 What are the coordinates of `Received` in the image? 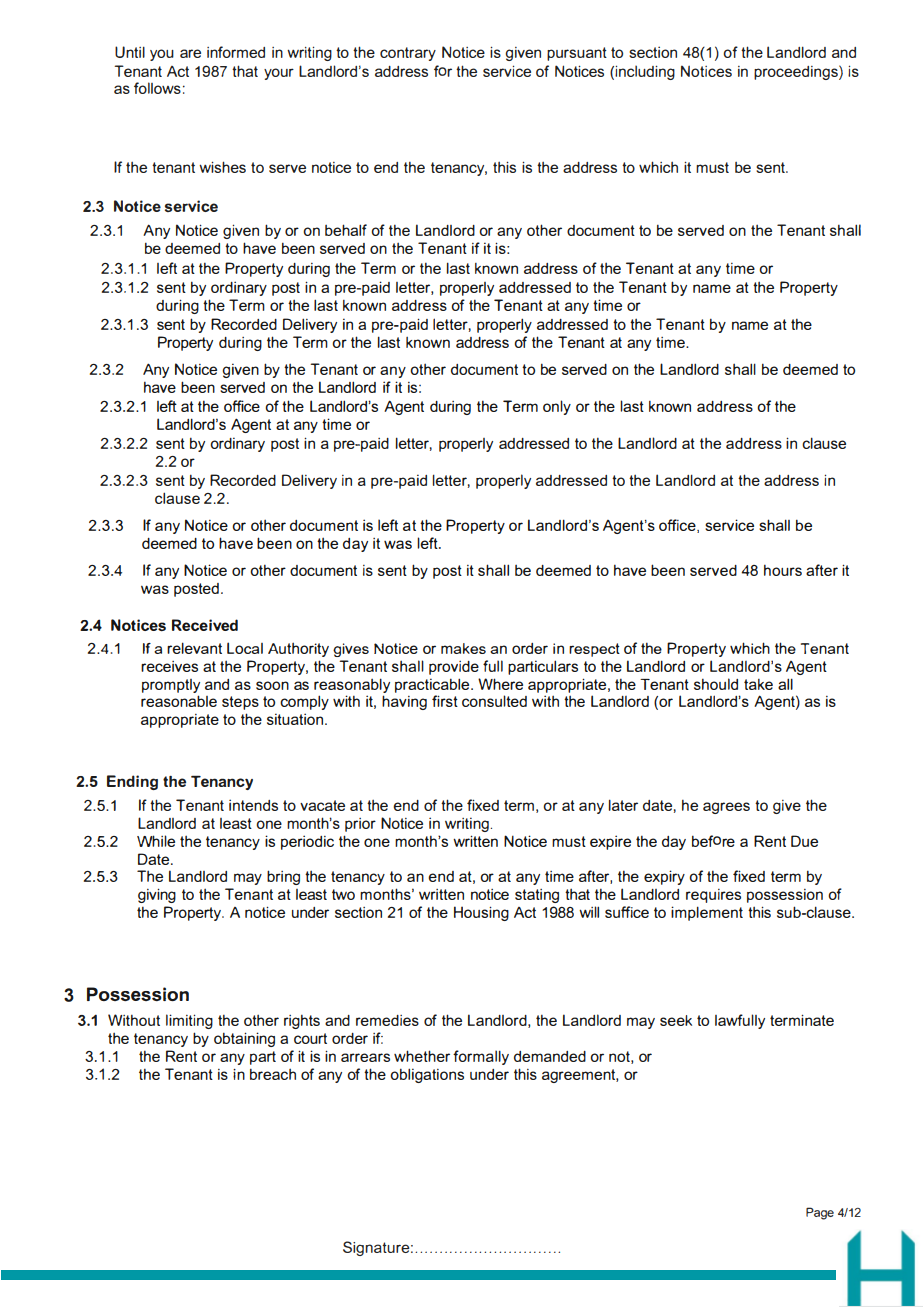 It's located at (205, 625).
